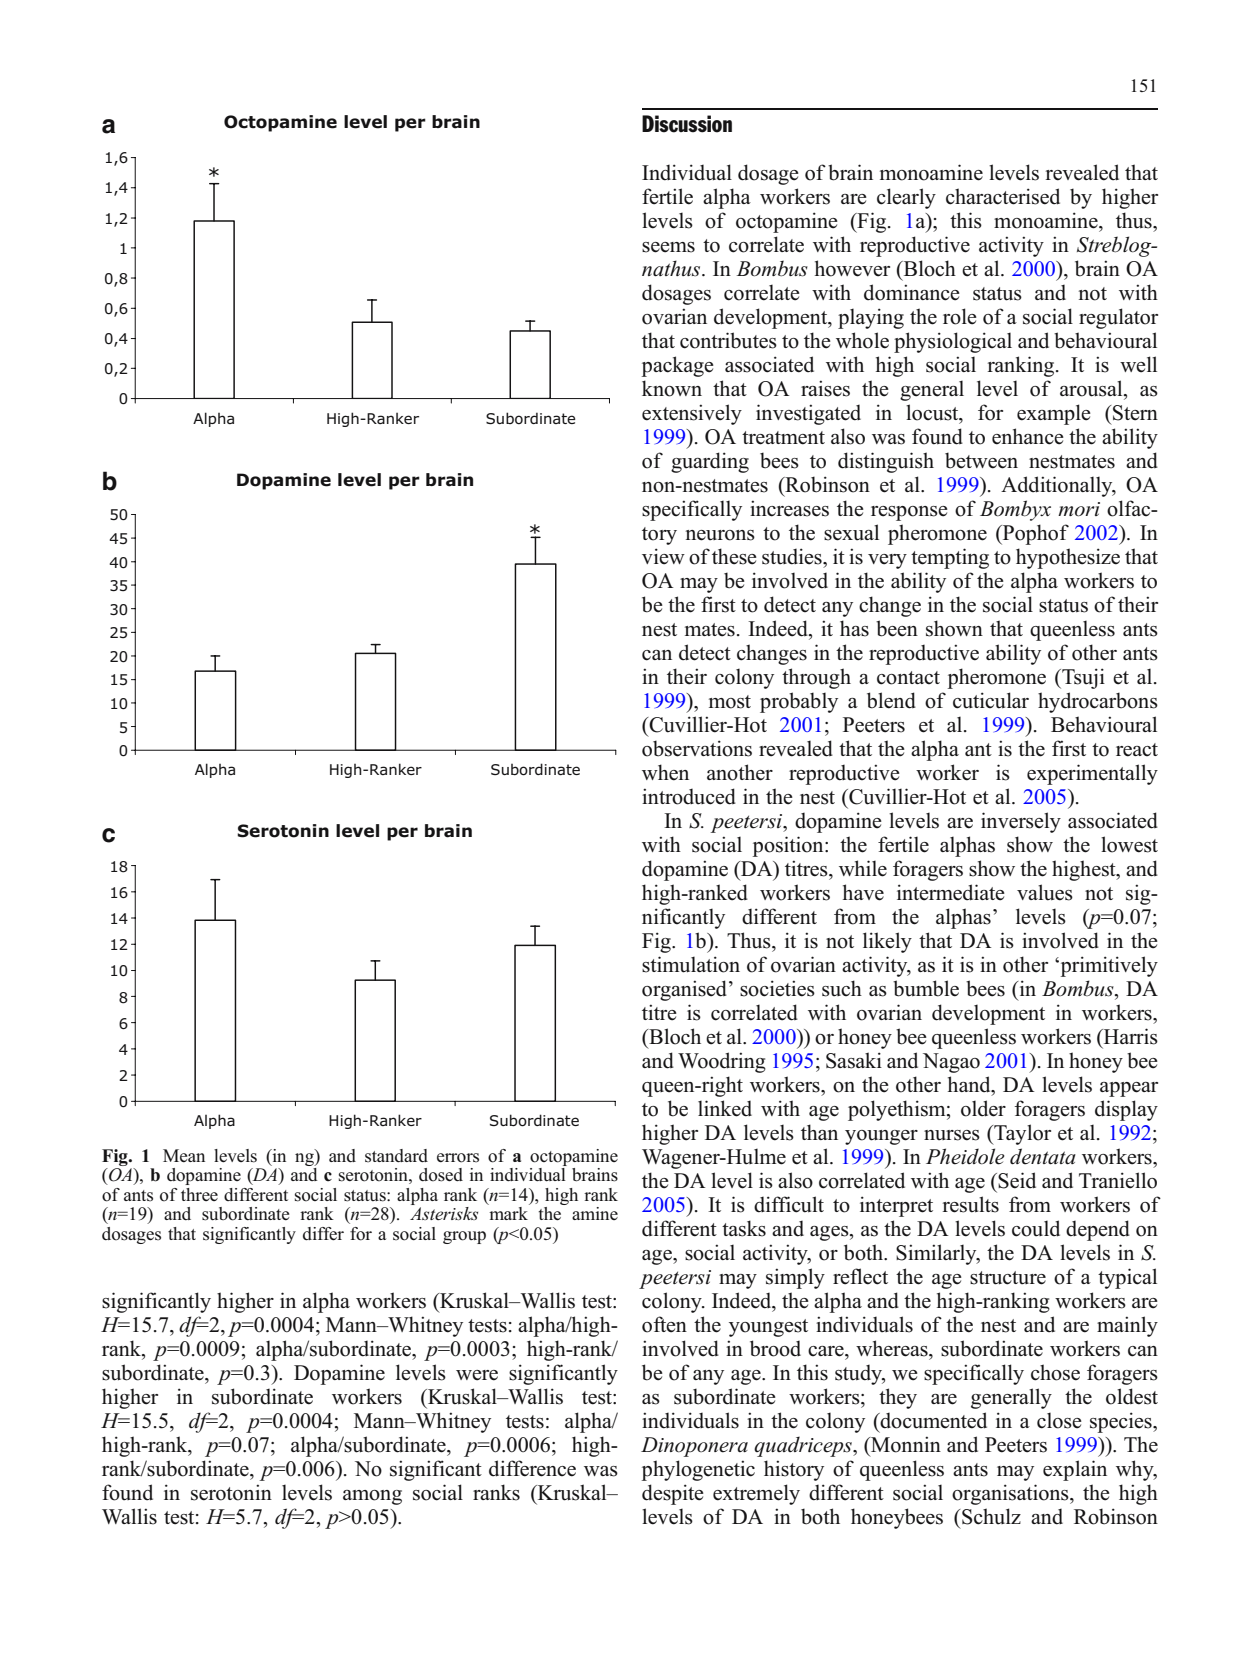 The height and width of the page is (1662, 1260). What do you see at coordinates (725, 1108) in the page?
I see `linked` at bounding box center [725, 1108].
